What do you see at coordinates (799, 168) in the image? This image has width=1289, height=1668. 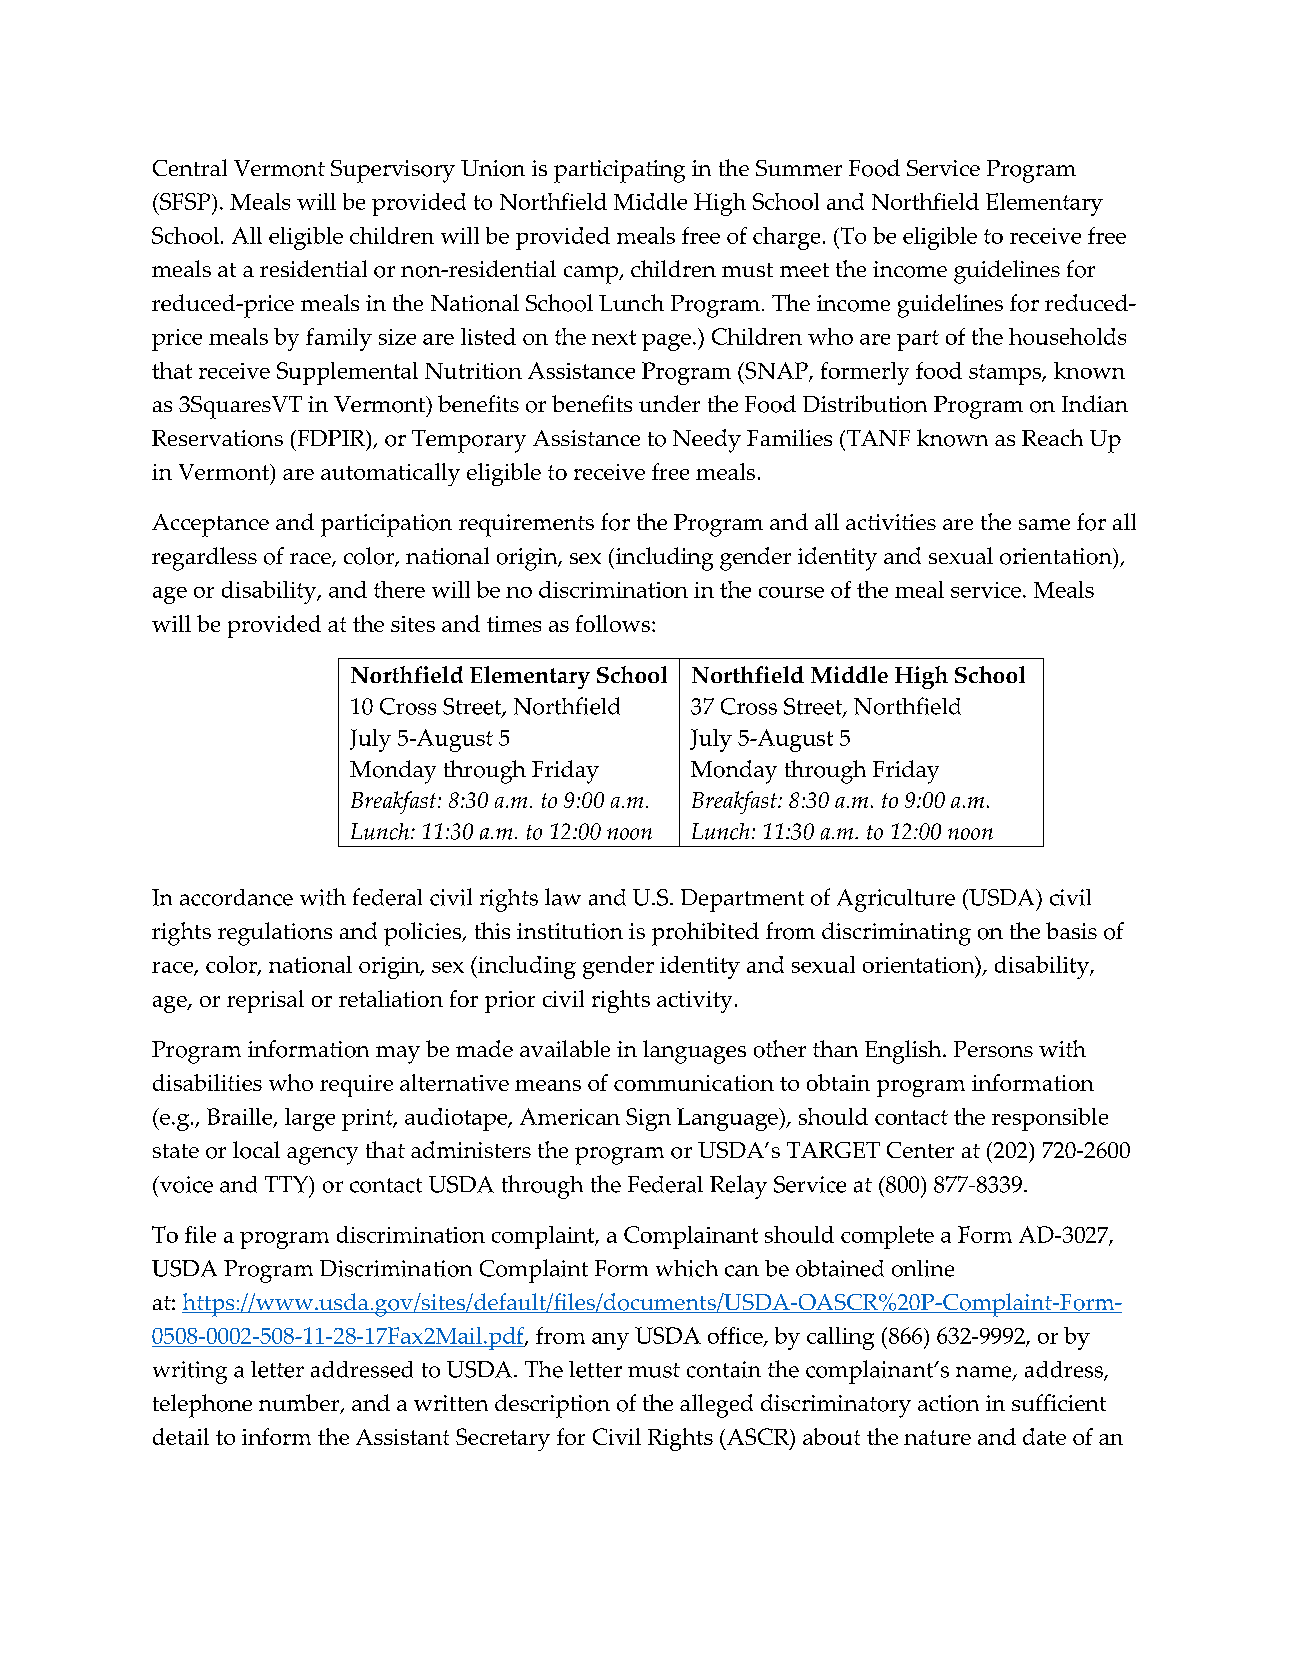 I see `Summer` at bounding box center [799, 168].
